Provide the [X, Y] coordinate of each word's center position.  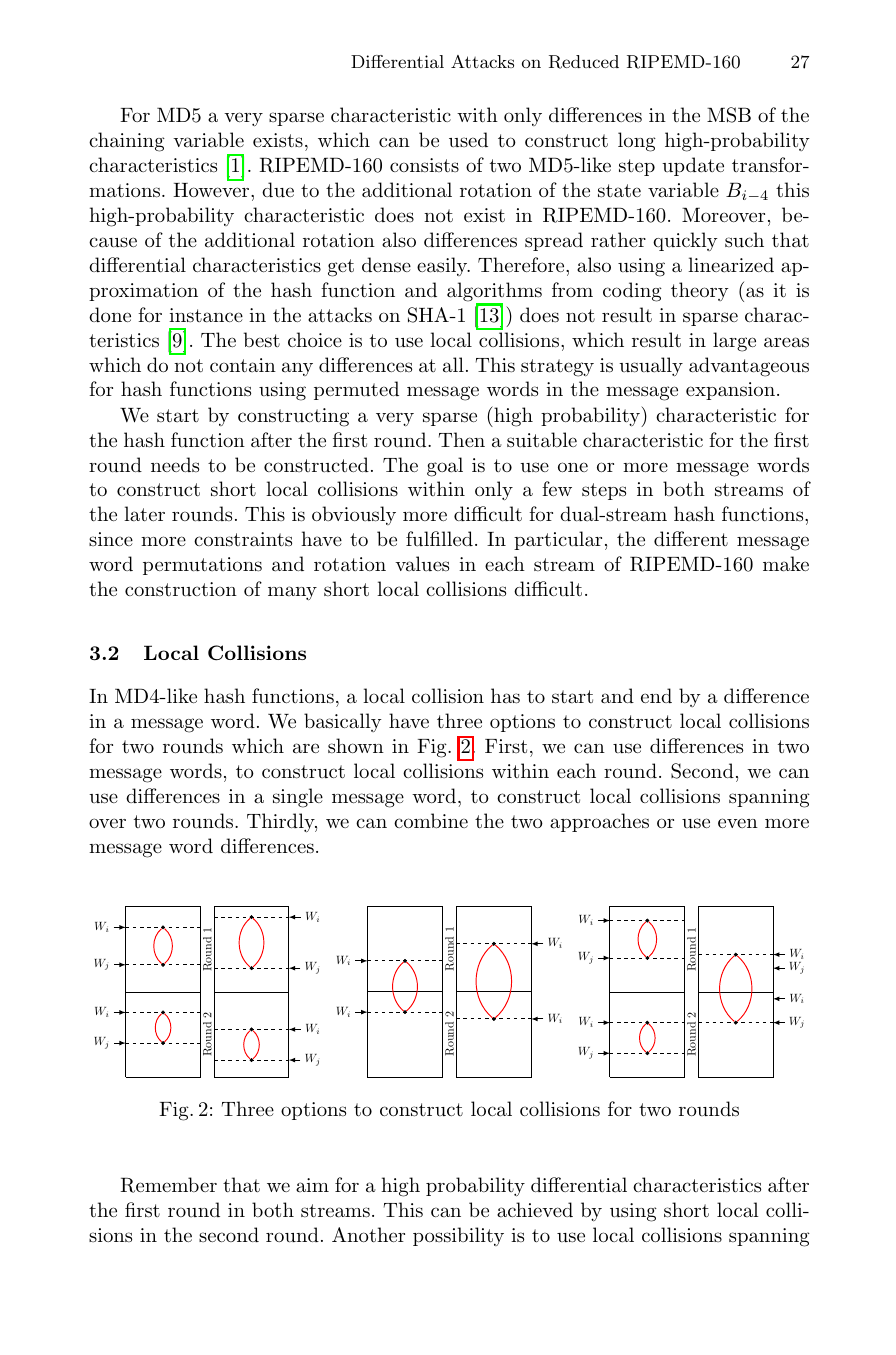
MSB [729, 115]
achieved [535, 1209]
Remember [169, 1185]
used [468, 140]
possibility [458, 1236]
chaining [127, 142]
